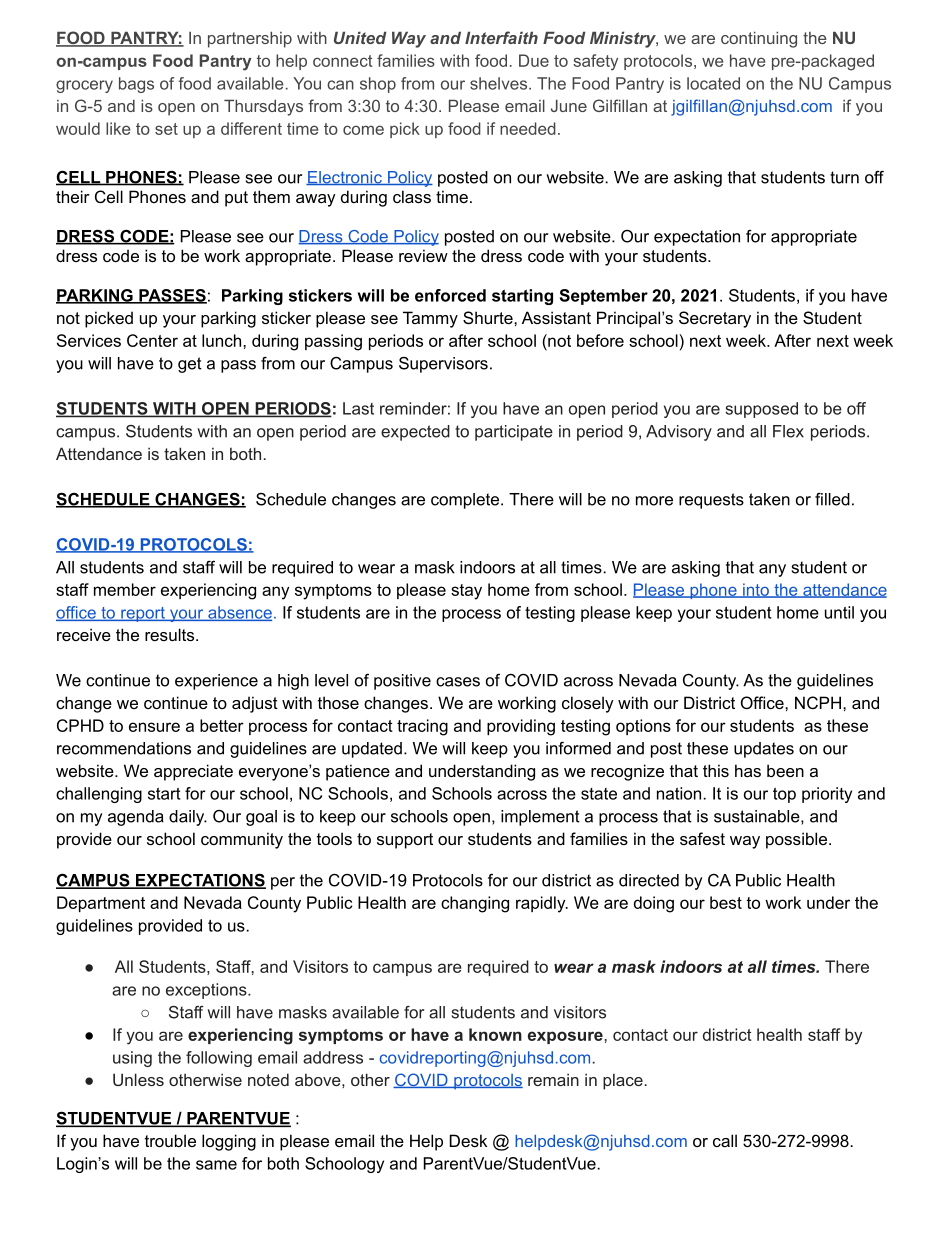 This screenshot has width=952, height=1233. What do you see at coordinates (475, 904) in the screenshot?
I see `changing` at bounding box center [475, 904].
